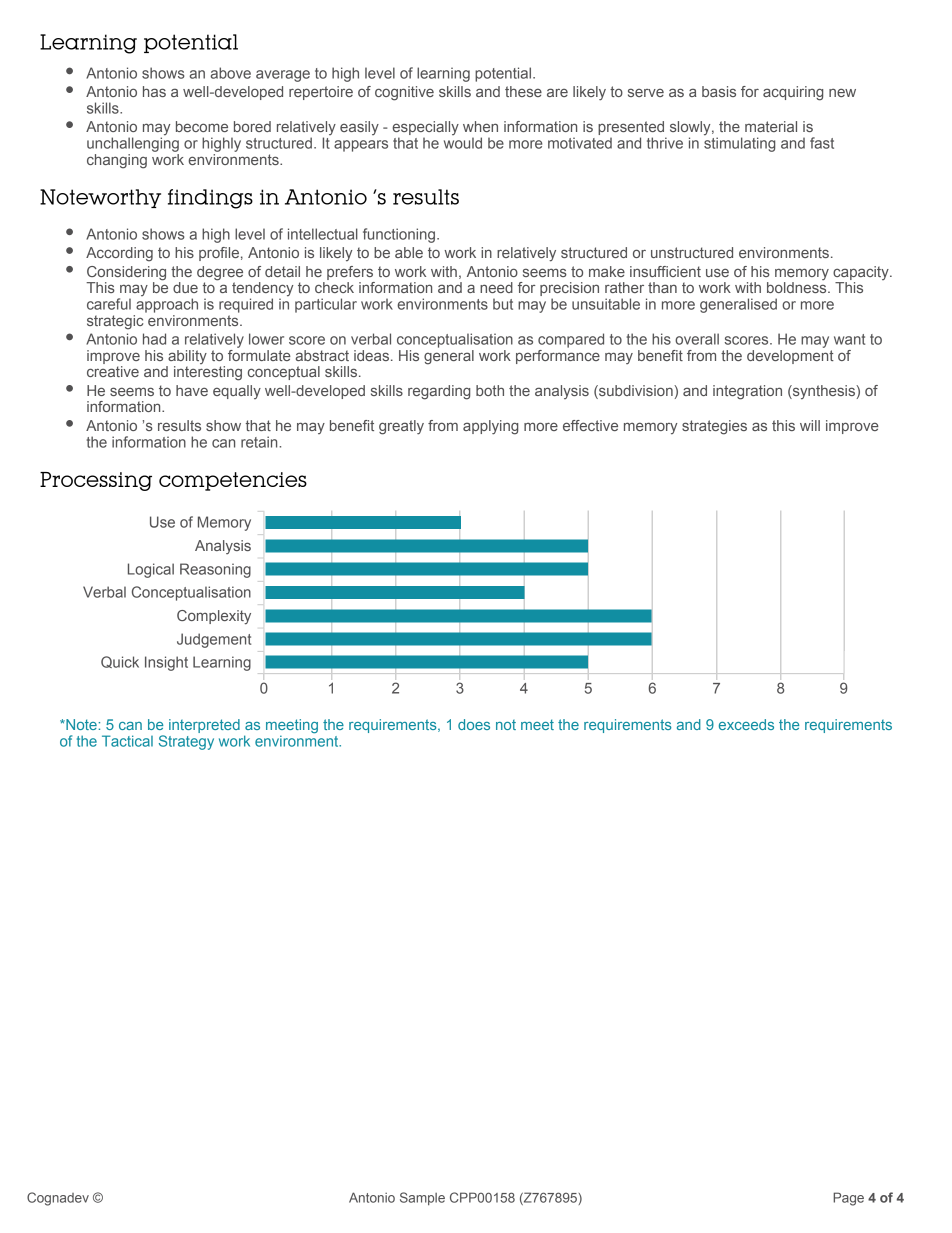 The height and width of the screenshot is (1233, 952). What do you see at coordinates (422, 1198) in the screenshot?
I see `Sample` at bounding box center [422, 1198].
